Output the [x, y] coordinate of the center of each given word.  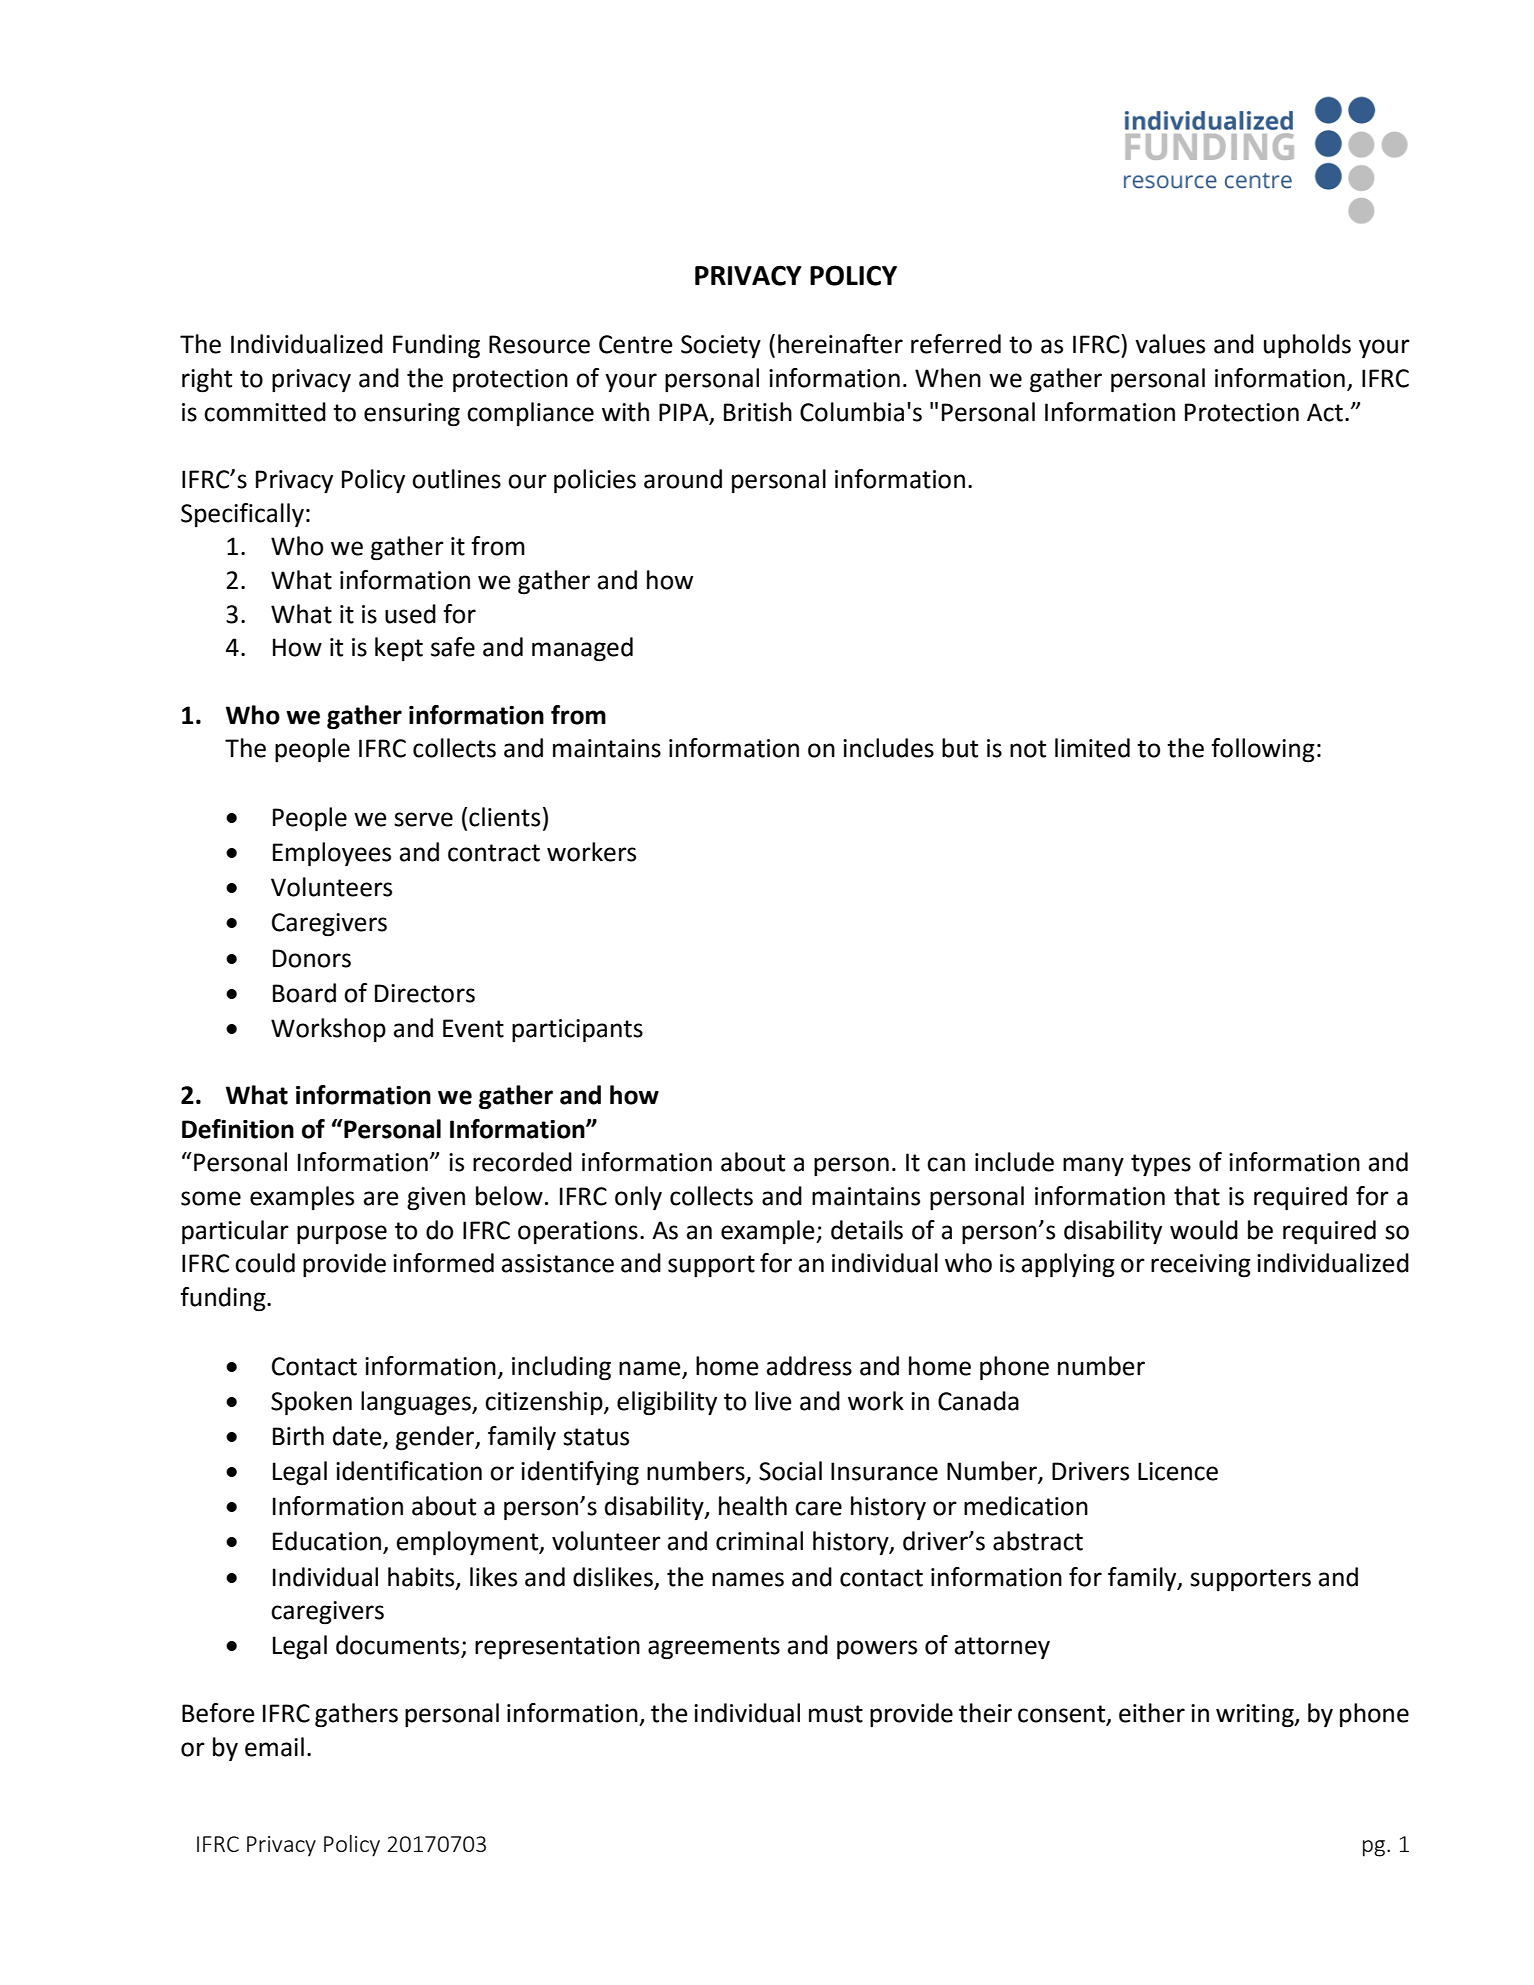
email [274, 1747]
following [1263, 750]
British [758, 412]
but [960, 748]
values [1170, 344]
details [867, 1230]
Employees [332, 854]
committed [265, 412]
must [836, 1714]
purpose [342, 1234]
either [1152, 1713]
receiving [1201, 1266]
